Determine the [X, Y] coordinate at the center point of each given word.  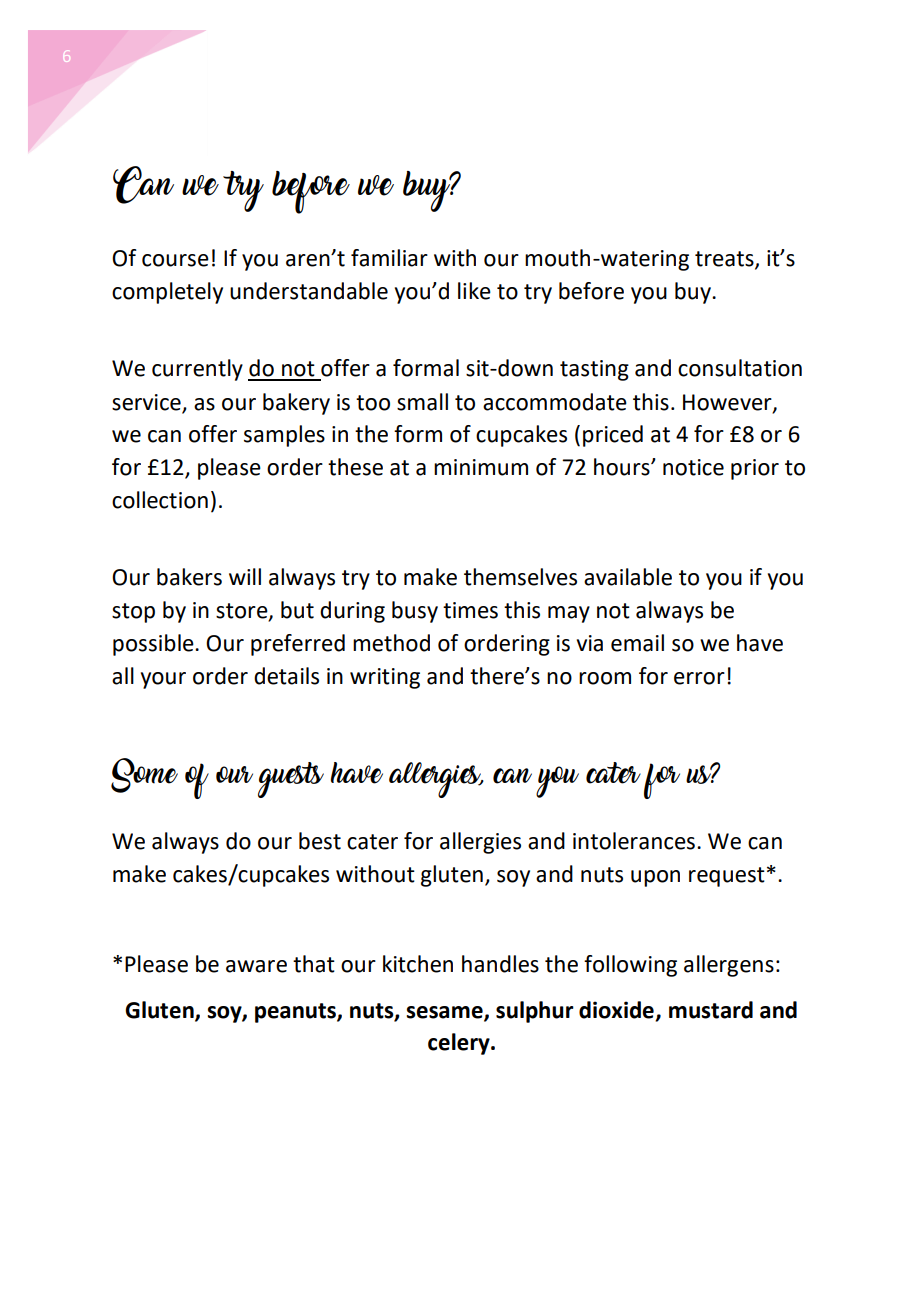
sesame [445, 1013]
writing [385, 678]
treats [725, 259]
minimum [481, 467]
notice [693, 467]
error [699, 678]
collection [160, 500]
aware [256, 966]
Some [144, 775]
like [474, 291]
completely [167, 293]
